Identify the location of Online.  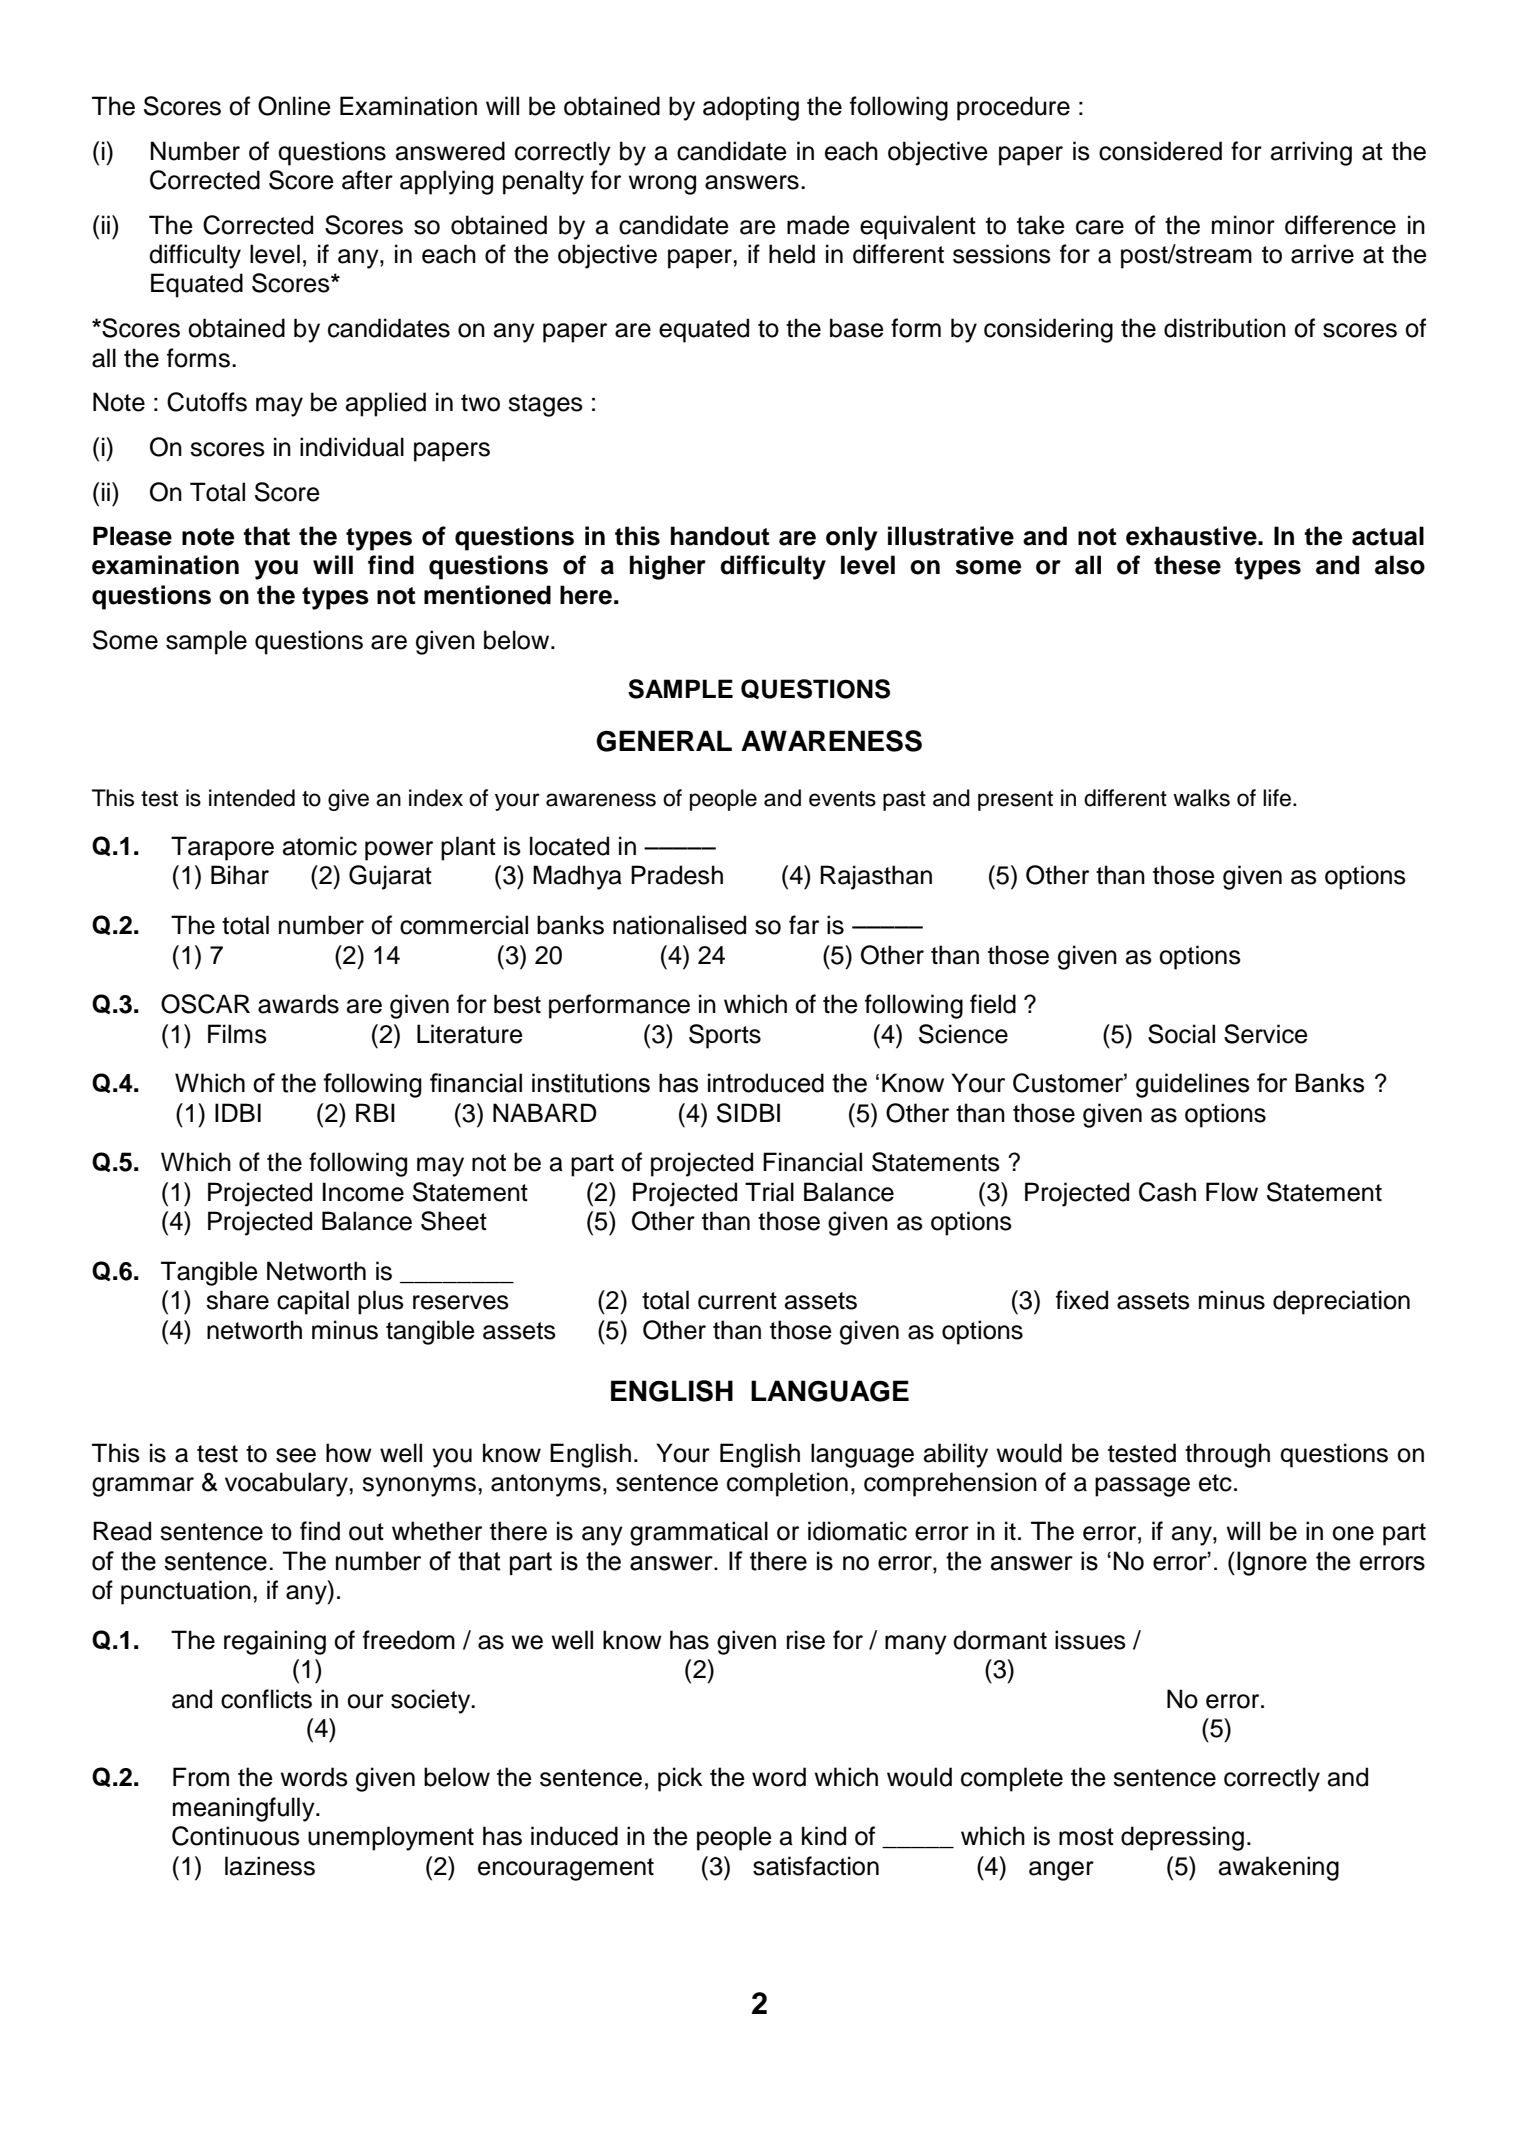
(294, 106).
